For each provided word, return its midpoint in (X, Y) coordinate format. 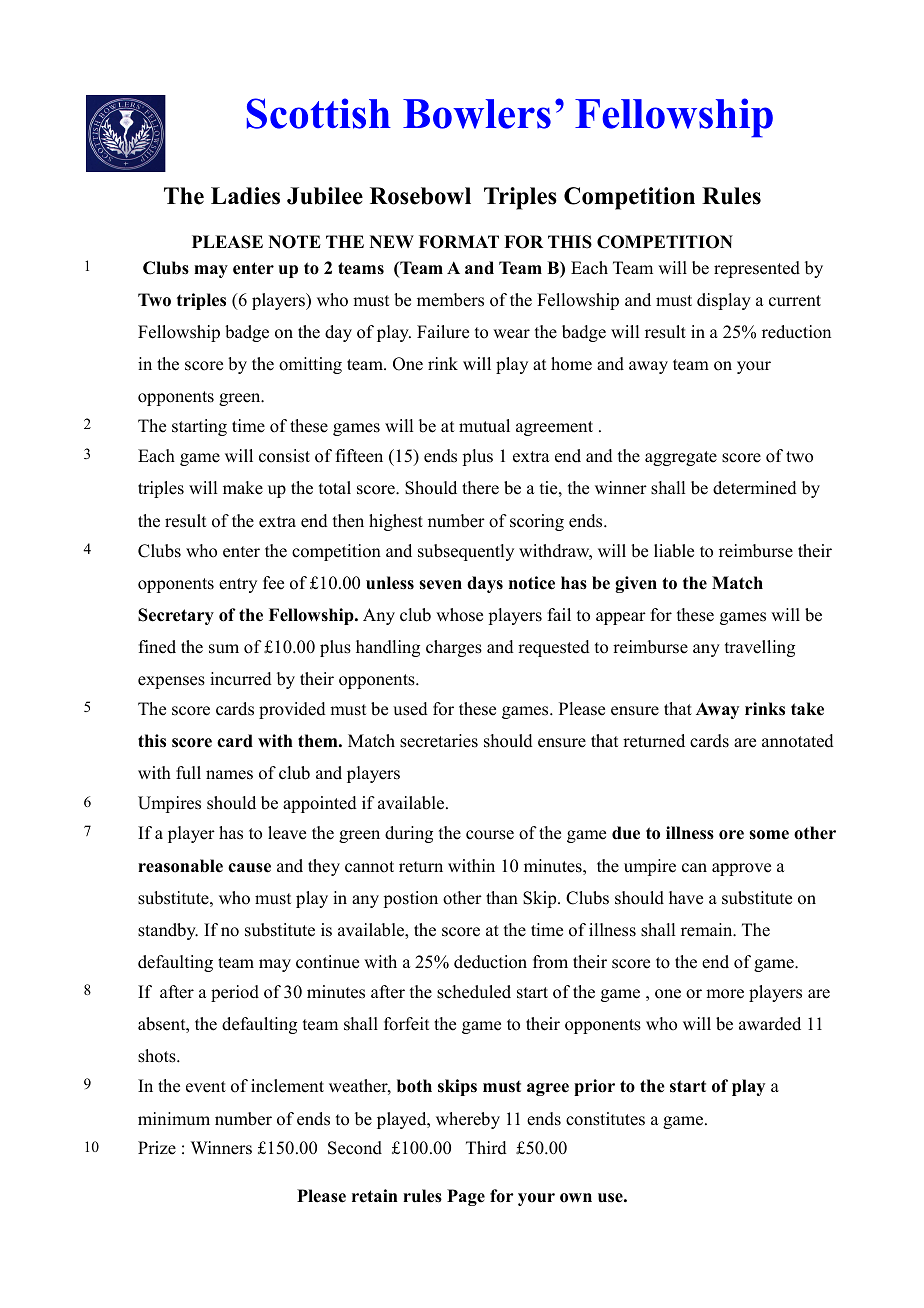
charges (454, 648)
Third (486, 1148)
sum (224, 649)
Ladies (245, 196)
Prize (157, 1148)
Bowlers (477, 114)
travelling (760, 648)
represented (757, 269)
